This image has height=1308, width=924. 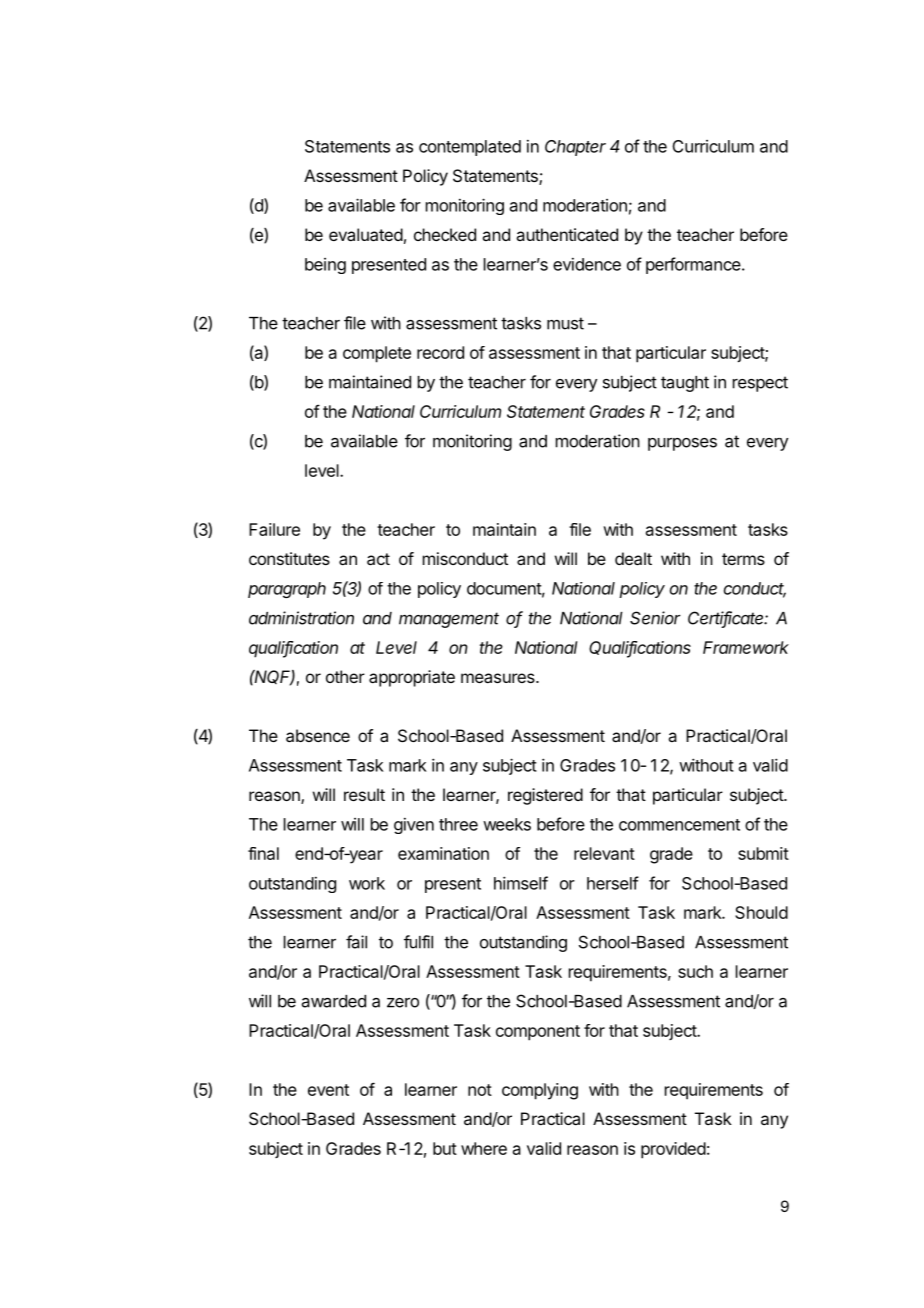 What do you see at coordinates (679, 825) in the image?
I see `commencement` at bounding box center [679, 825].
